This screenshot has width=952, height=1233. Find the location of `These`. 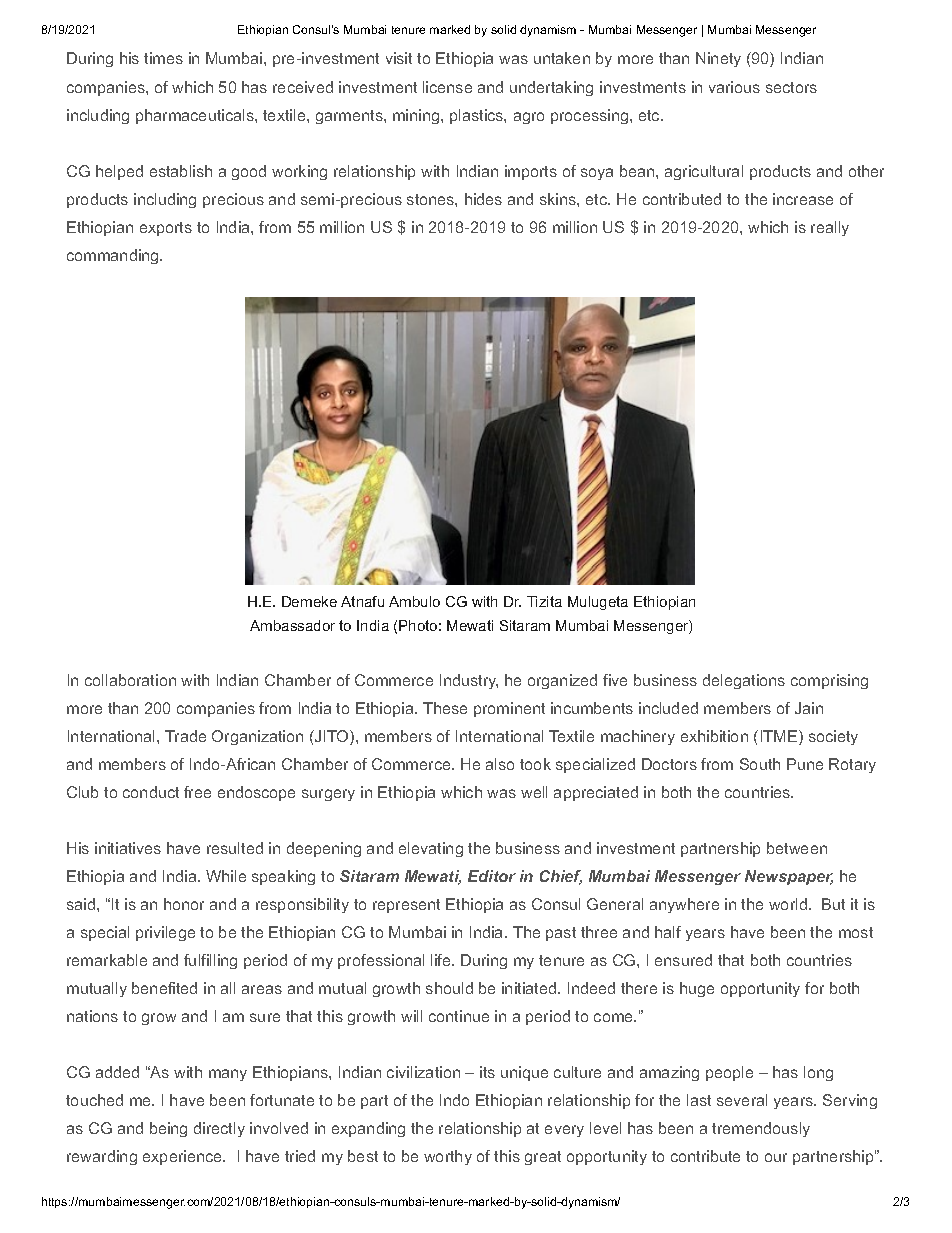

These is located at coordinates (445, 708).
